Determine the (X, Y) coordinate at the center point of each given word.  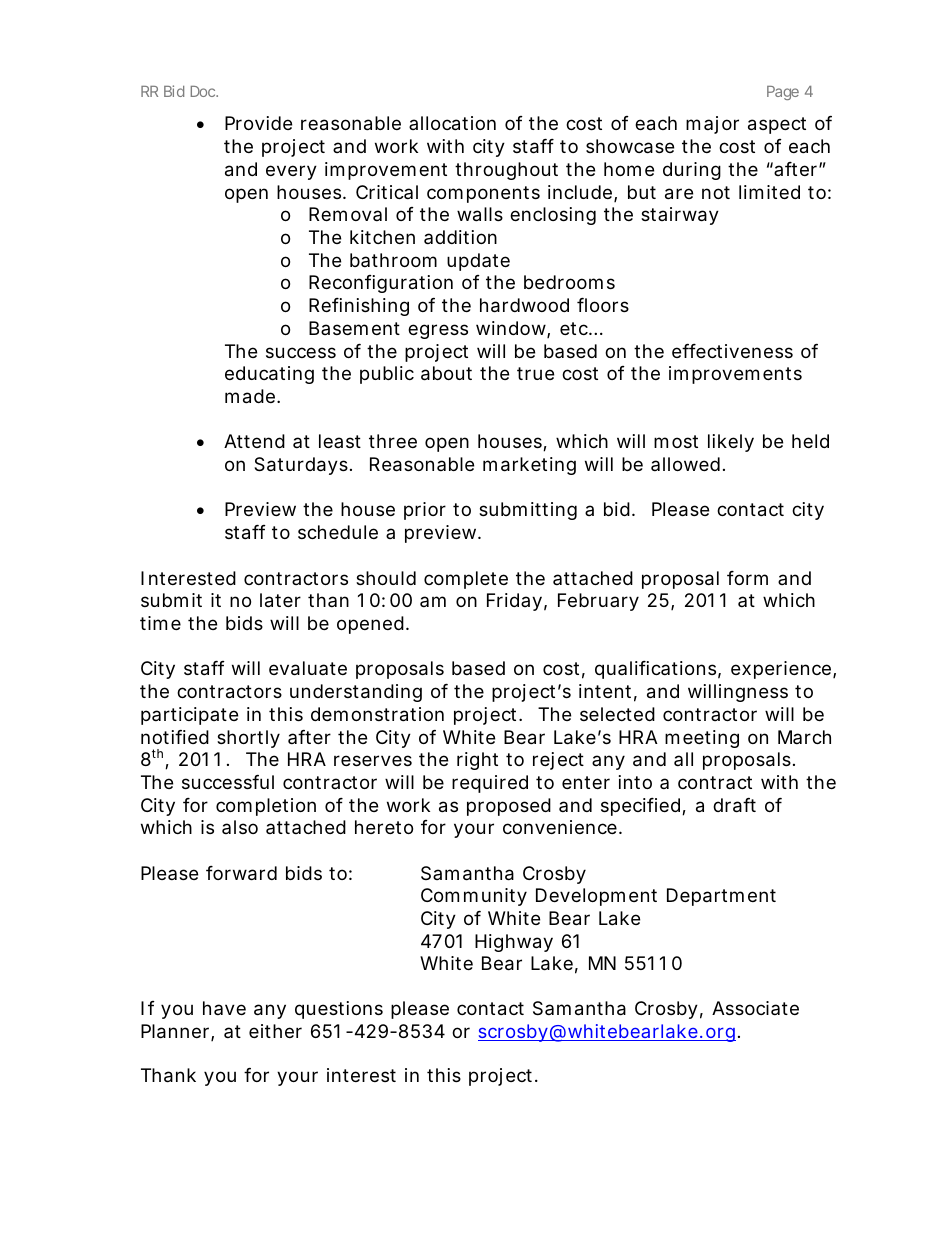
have (224, 1008)
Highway (514, 943)
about (446, 373)
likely (731, 443)
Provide (258, 123)
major (712, 125)
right (477, 761)
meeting (702, 739)
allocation (452, 123)
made (250, 396)
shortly (248, 739)
